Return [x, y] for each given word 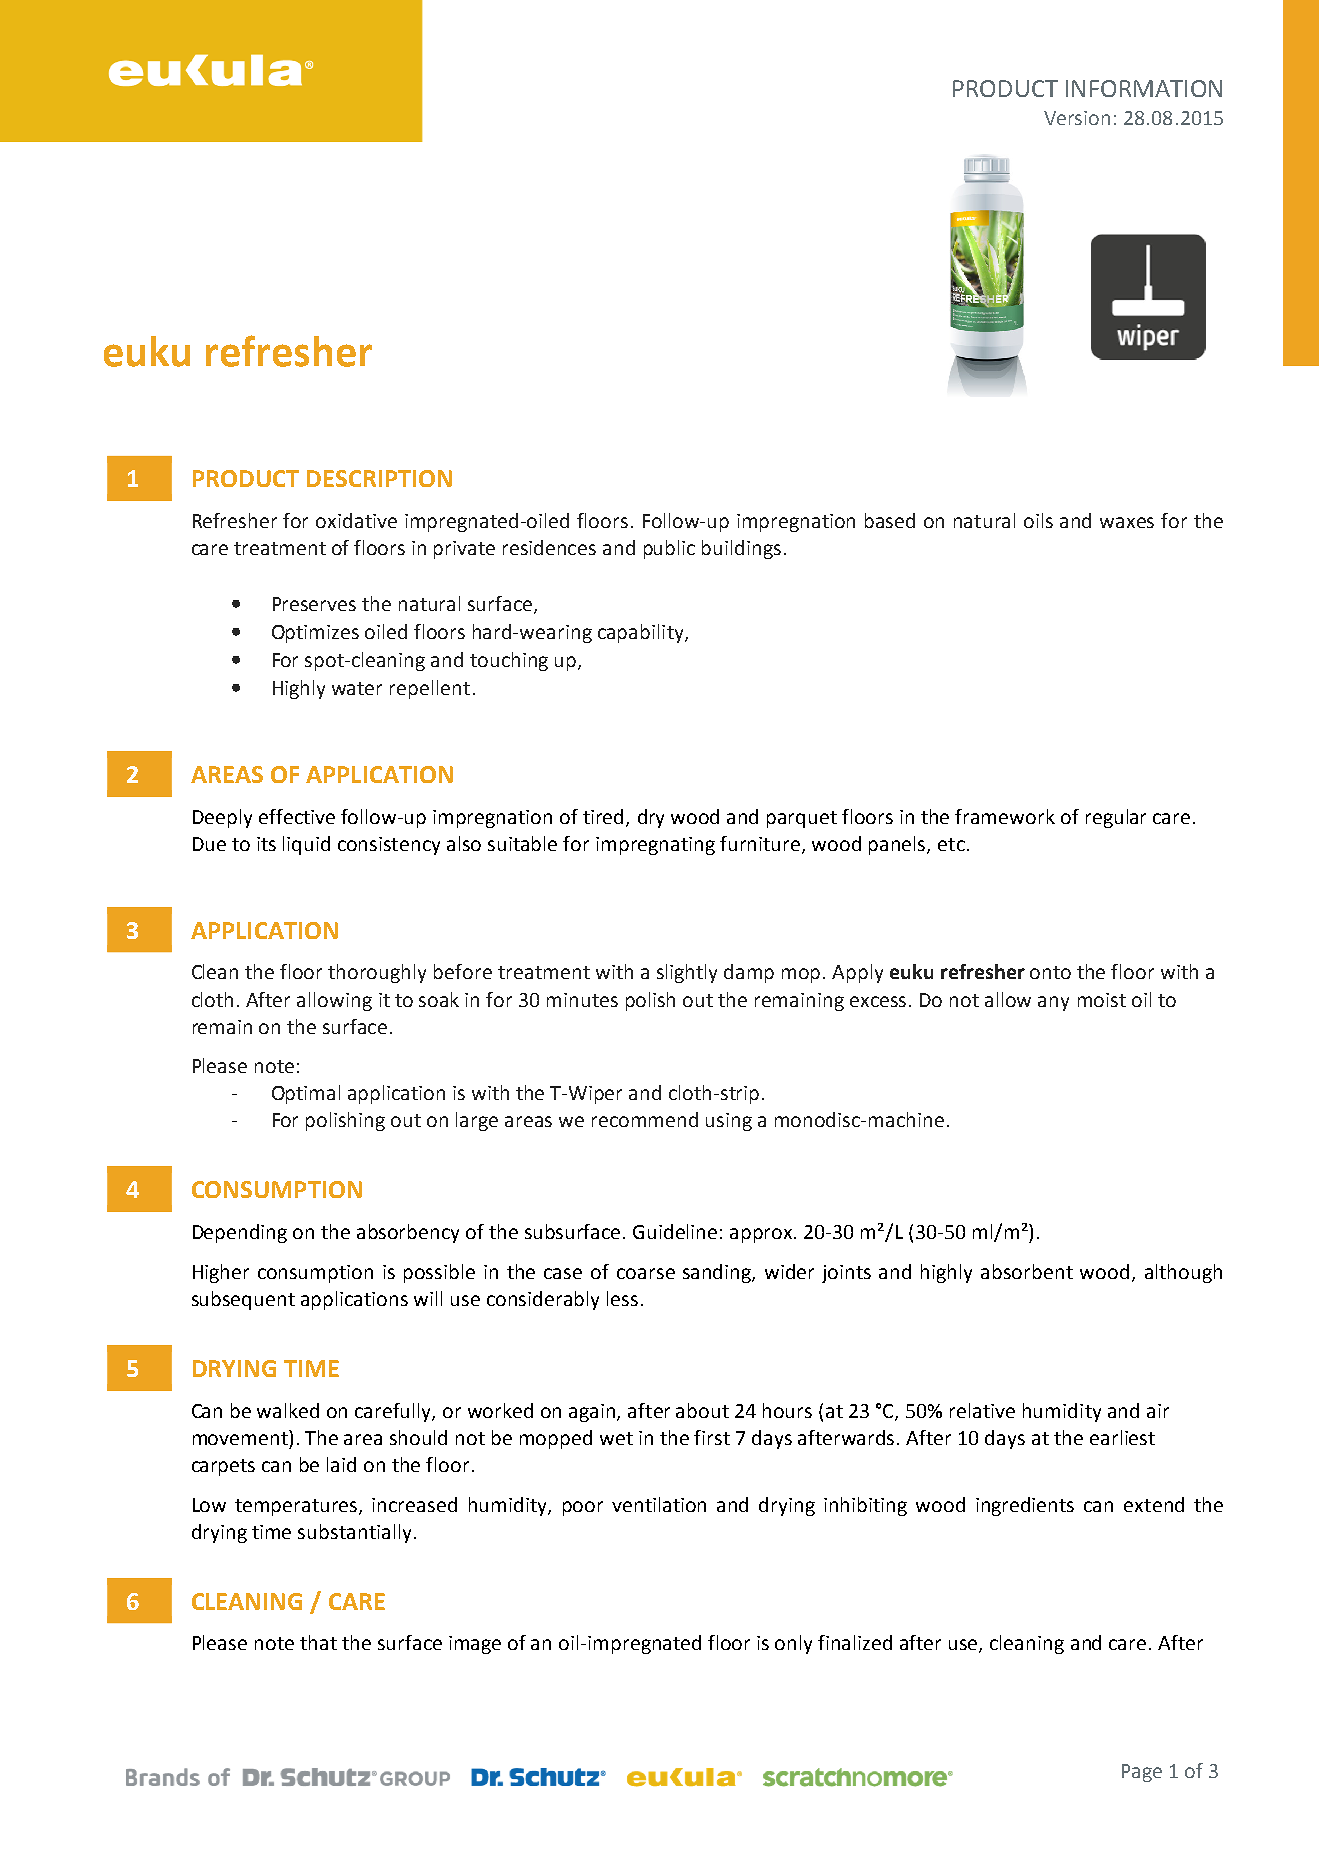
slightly [687, 973]
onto [1050, 972]
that [318, 1642]
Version [1077, 118]
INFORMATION [1144, 88]
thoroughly [377, 973]
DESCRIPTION [379, 478]
